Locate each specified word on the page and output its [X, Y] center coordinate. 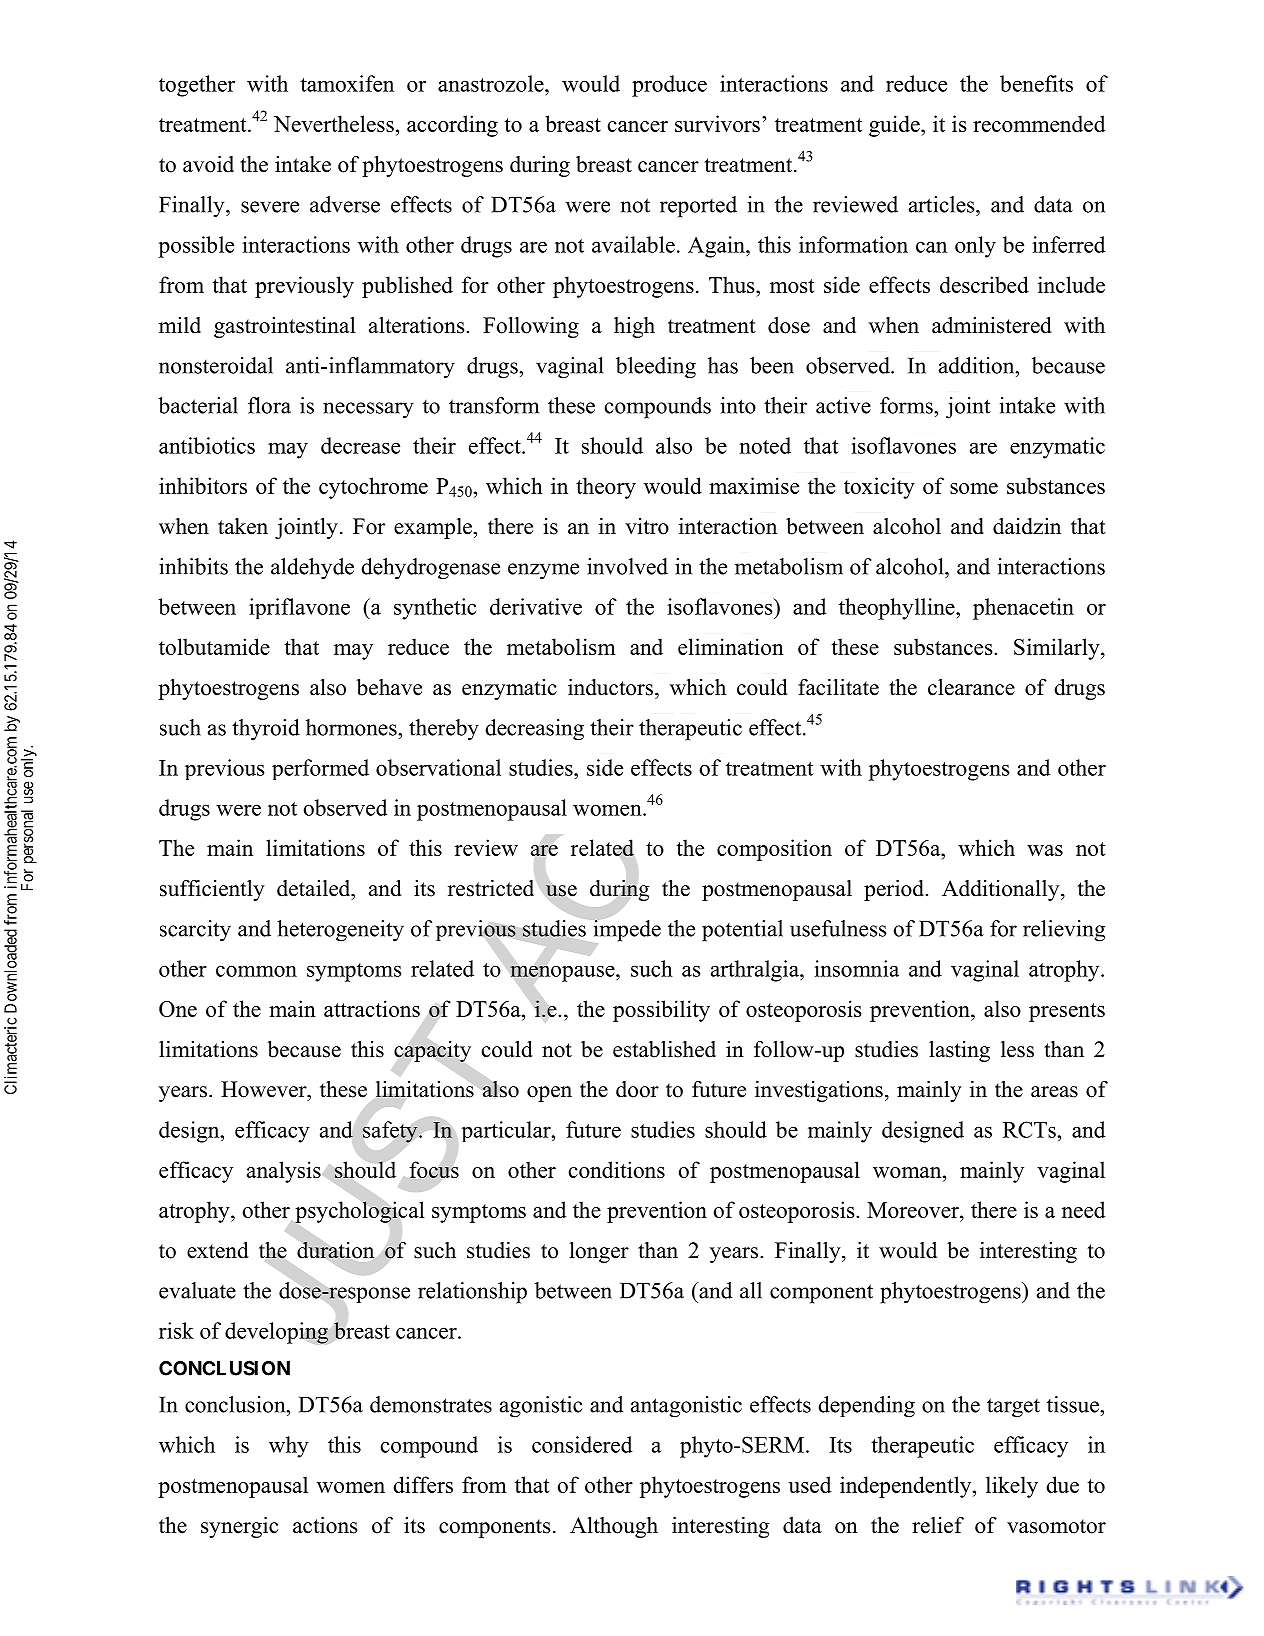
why [289, 1447]
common [256, 971]
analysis [284, 1172]
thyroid [266, 730]
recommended [1039, 123]
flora [269, 405]
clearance [971, 687]
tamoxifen [347, 83]
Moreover [914, 1210]
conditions [617, 1169]
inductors [610, 687]
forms [907, 405]
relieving [1064, 931]
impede [627, 931]
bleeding [656, 368]
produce [669, 86]
